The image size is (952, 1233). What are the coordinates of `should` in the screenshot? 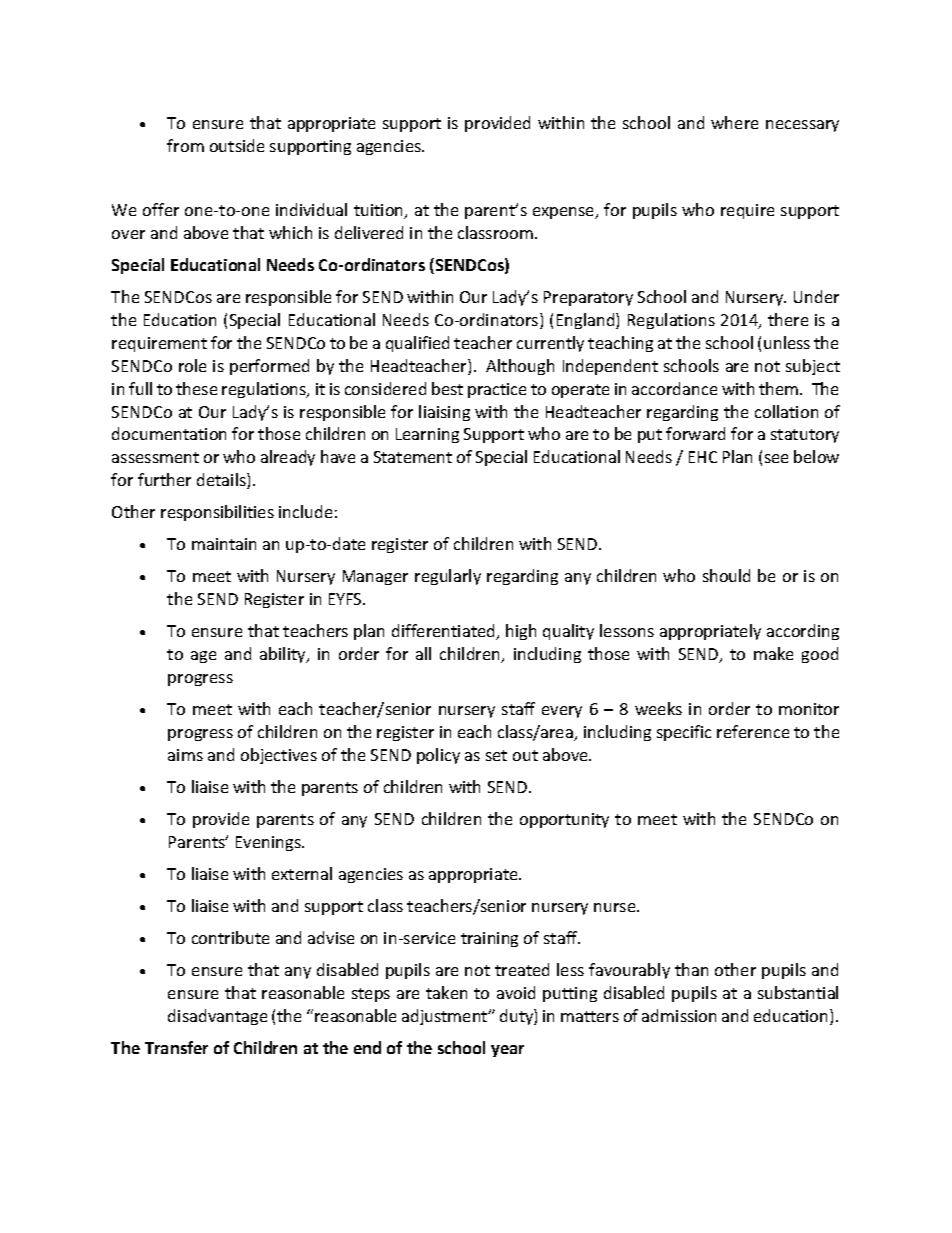 It's located at (726, 575).
